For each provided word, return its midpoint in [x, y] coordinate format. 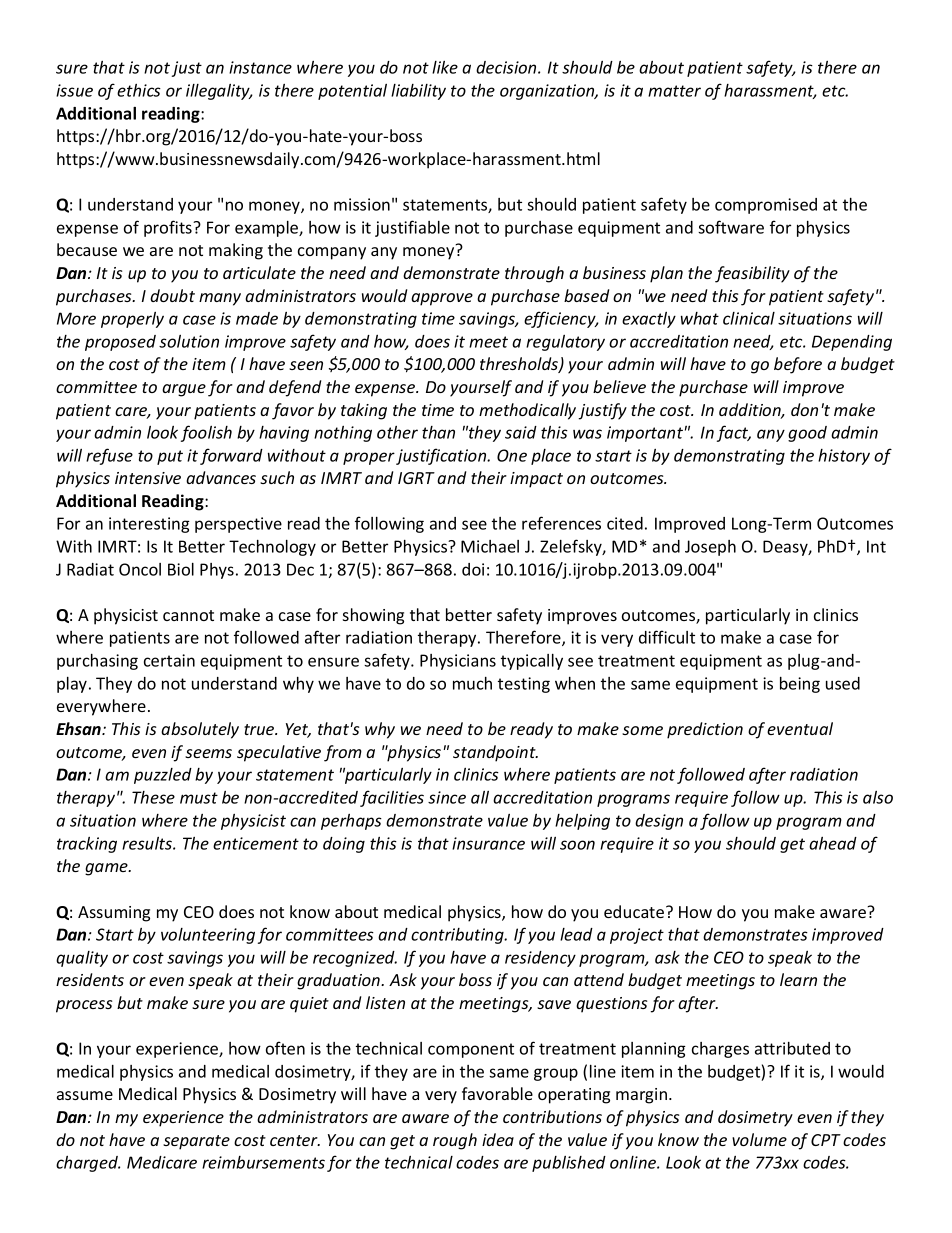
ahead [833, 843]
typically [532, 662]
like [445, 67]
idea [498, 1139]
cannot [188, 615]
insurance [488, 843]
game [107, 869]
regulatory [565, 343]
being [800, 685]
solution [189, 341]
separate [196, 1142]
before [798, 365]
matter [674, 91]
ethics [139, 90]
